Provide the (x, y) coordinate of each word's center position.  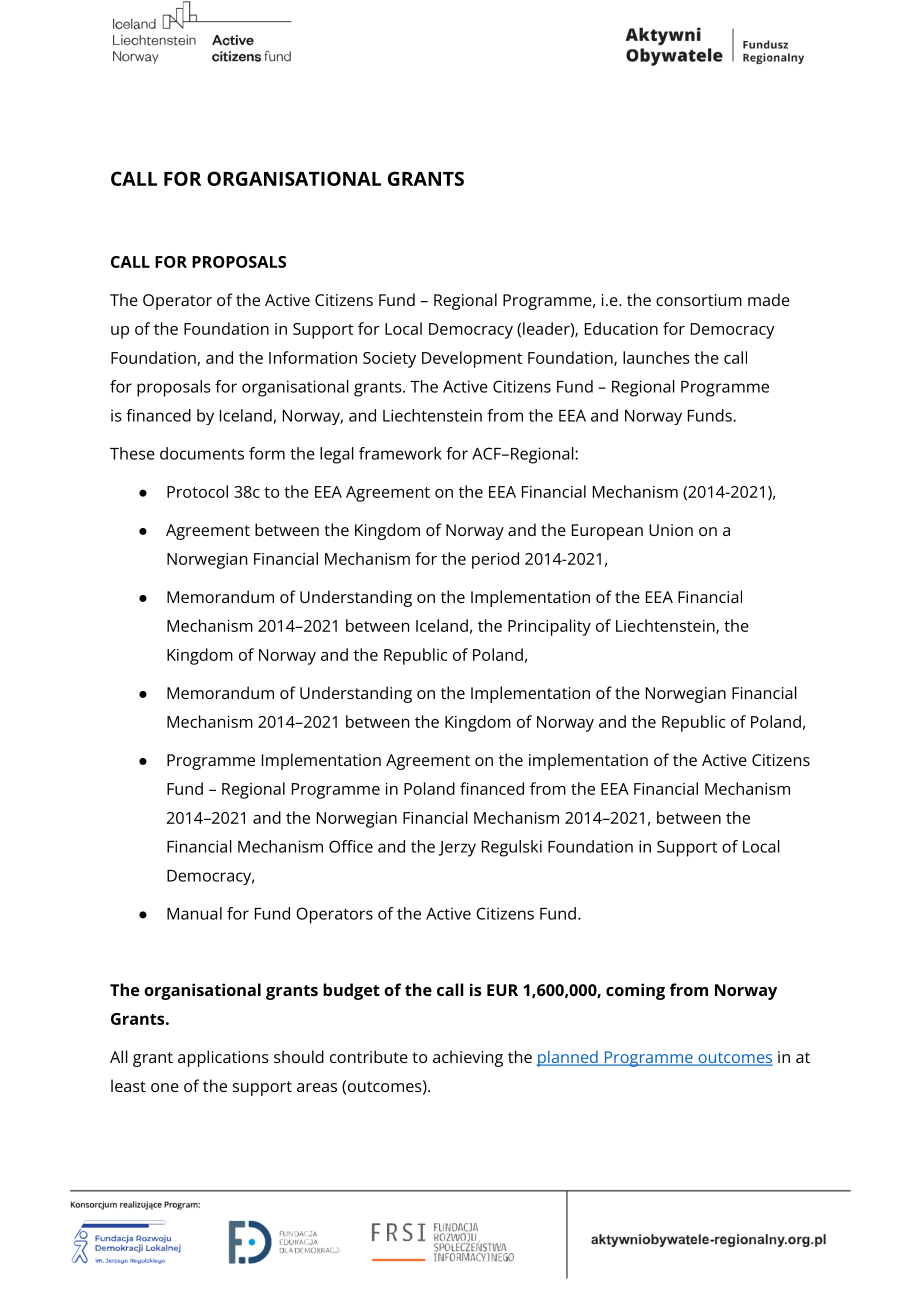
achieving (468, 1058)
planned (568, 1058)
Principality (549, 627)
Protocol (197, 491)
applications (223, 1058)
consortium (699, 300)
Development (472, 359)
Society (389, 360)
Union (671, 530)
